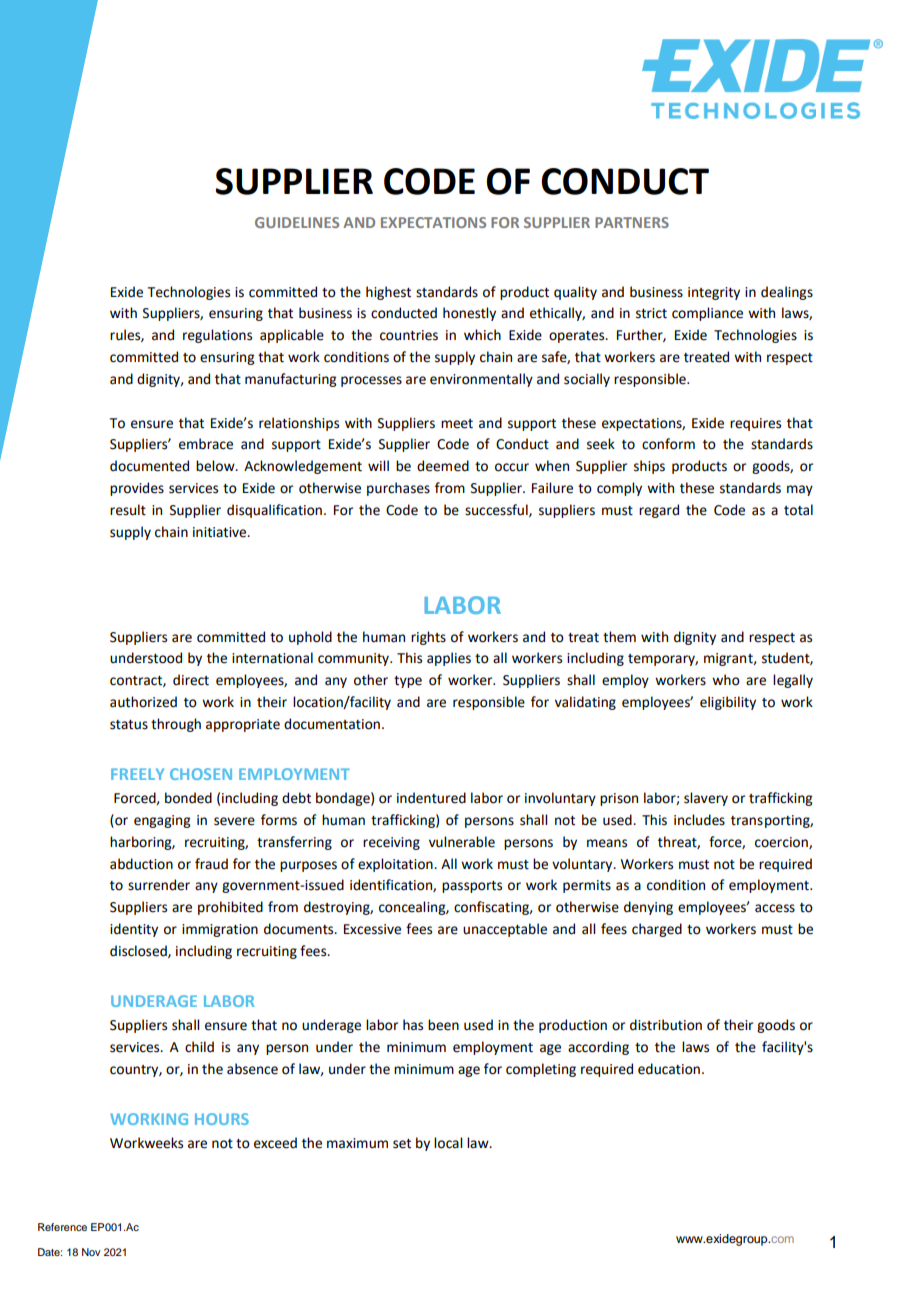  What do you see at coordinates (221, 532) in the screenshot?
I see `initiative` at bounding box center [221, 532].
